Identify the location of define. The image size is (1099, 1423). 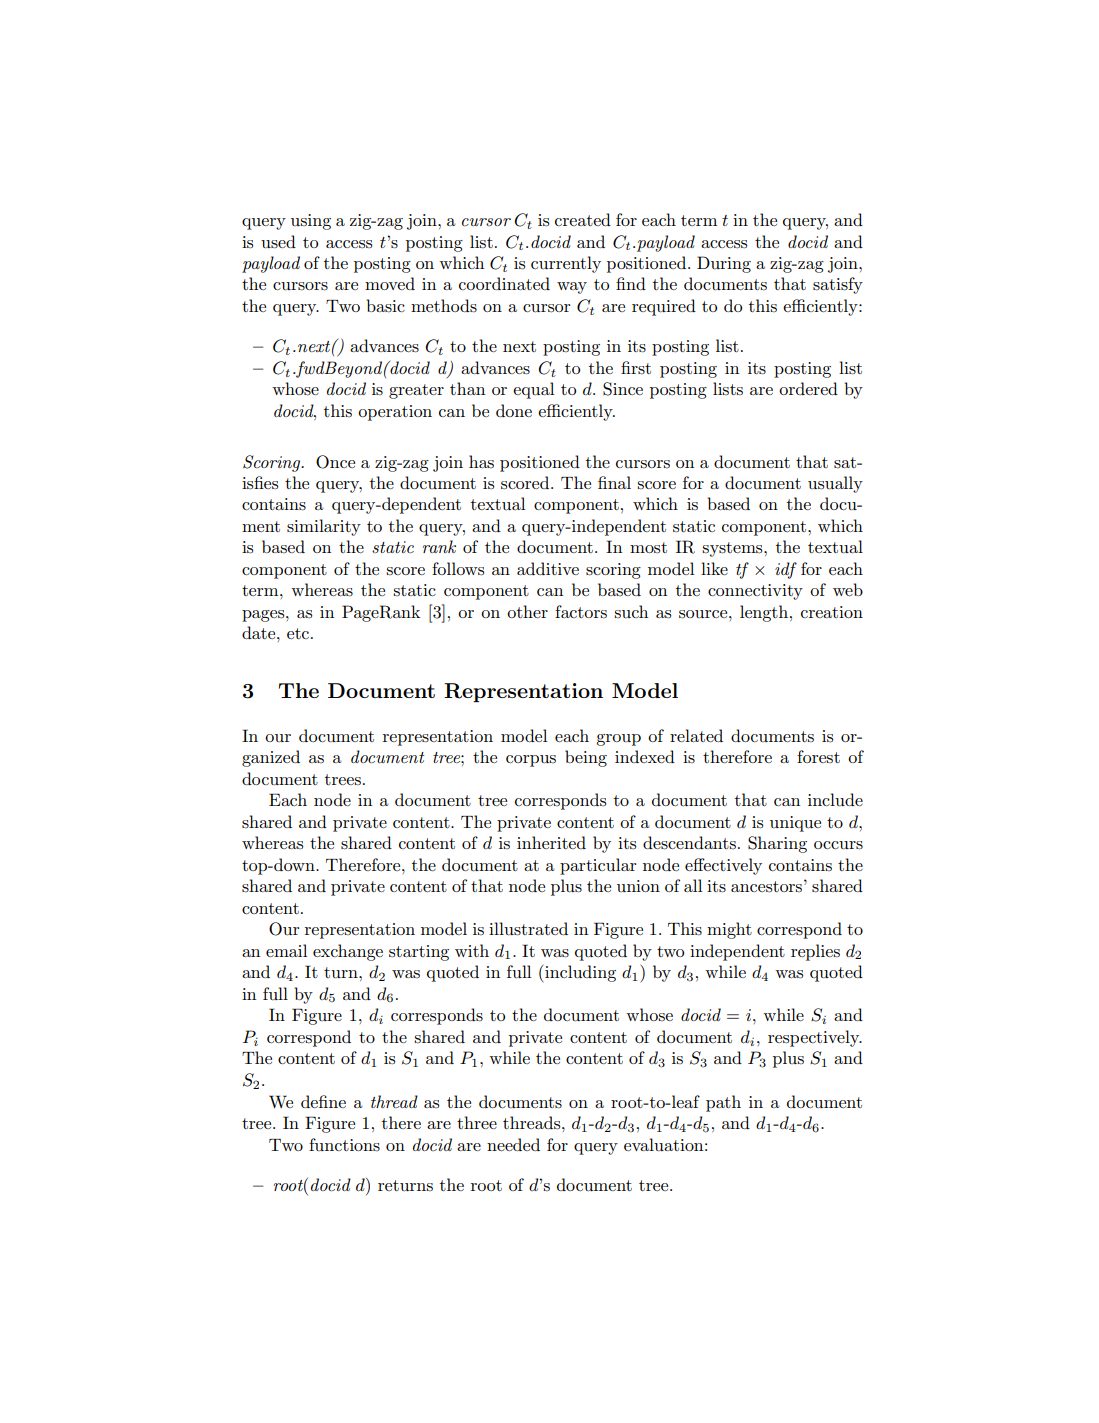
(323, 1101).
